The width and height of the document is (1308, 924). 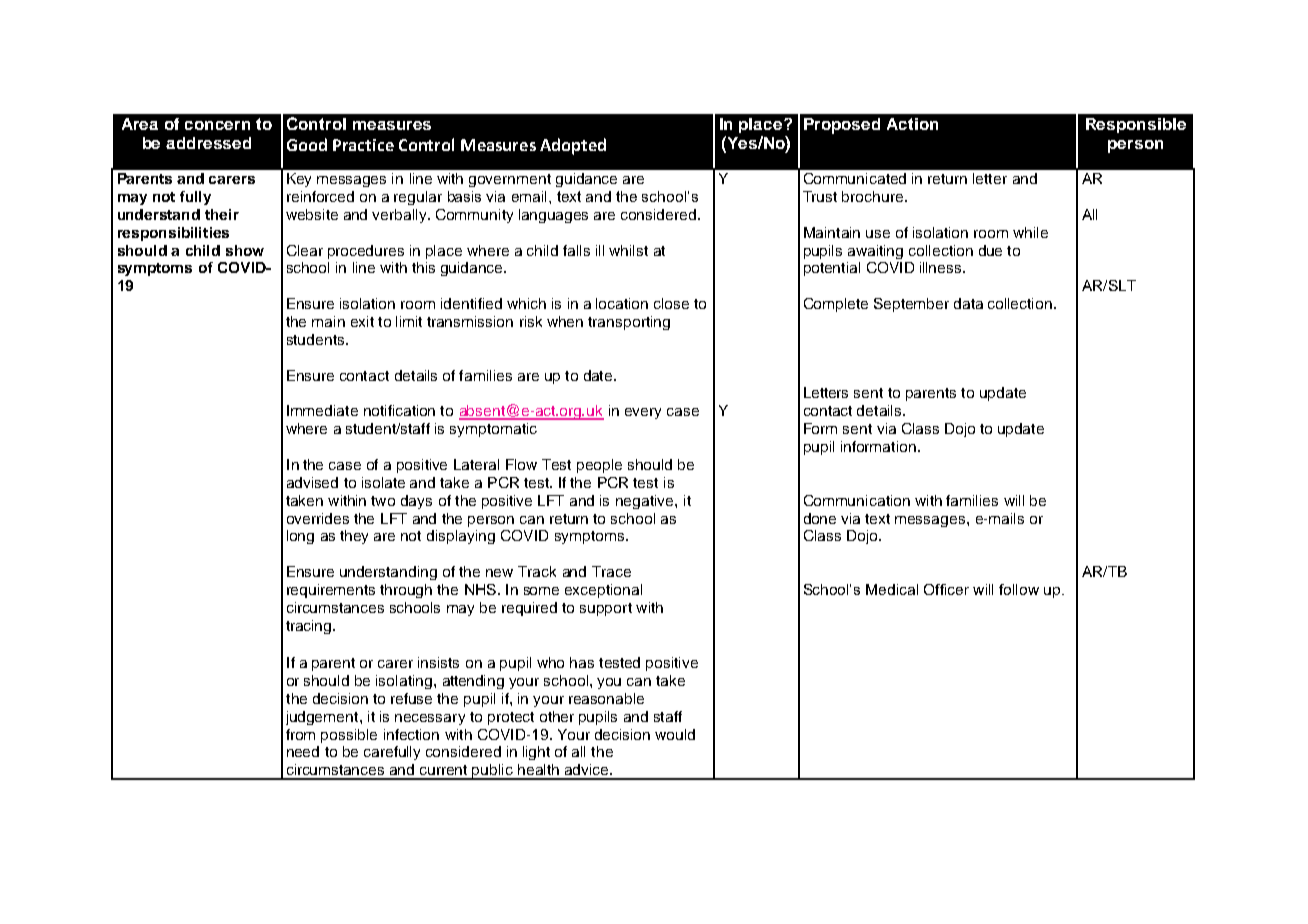 I want to click on people, so click(x=599, y=466).
